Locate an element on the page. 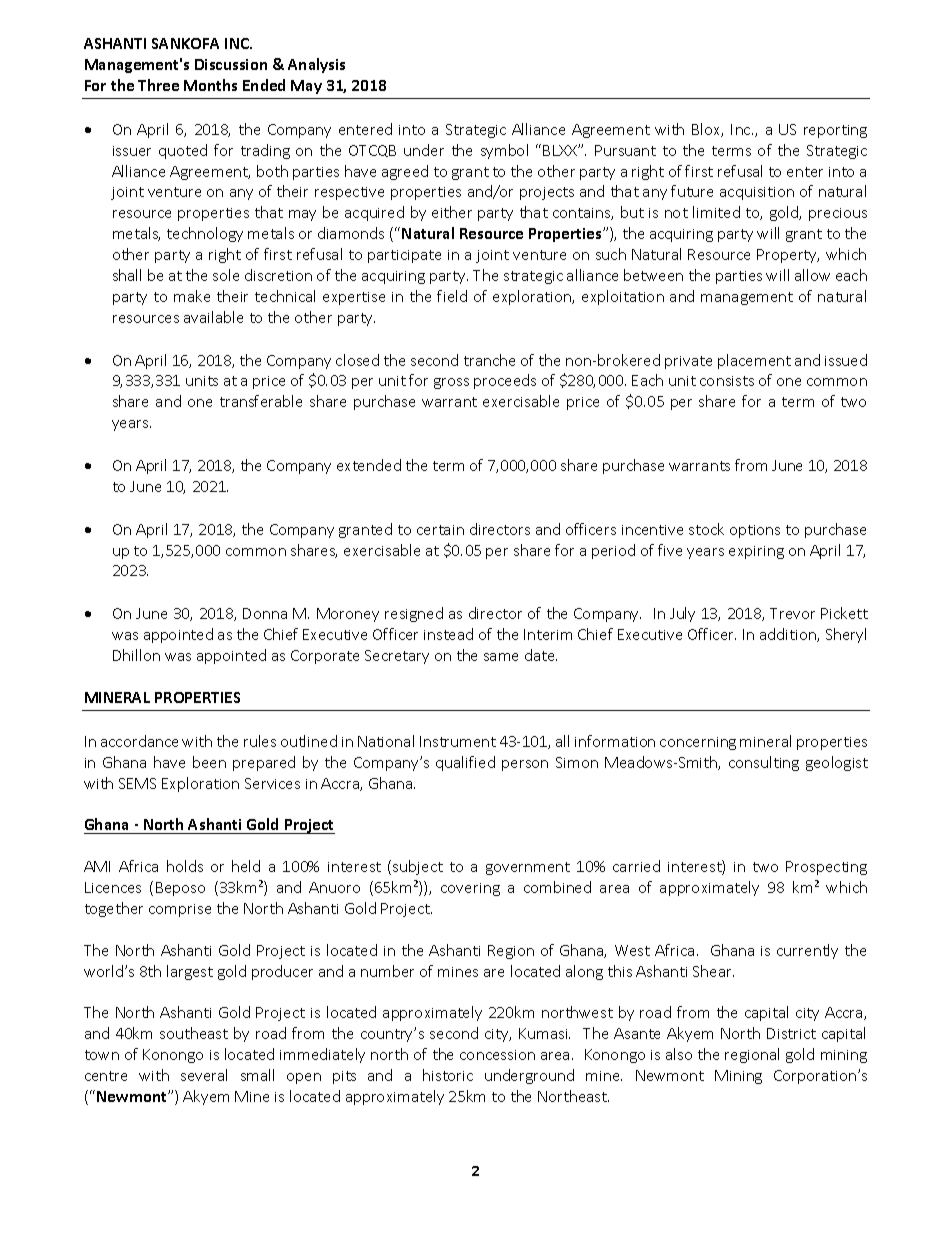 This image has width=952, height=1233. expiring is located at coordinates (756, 552).
